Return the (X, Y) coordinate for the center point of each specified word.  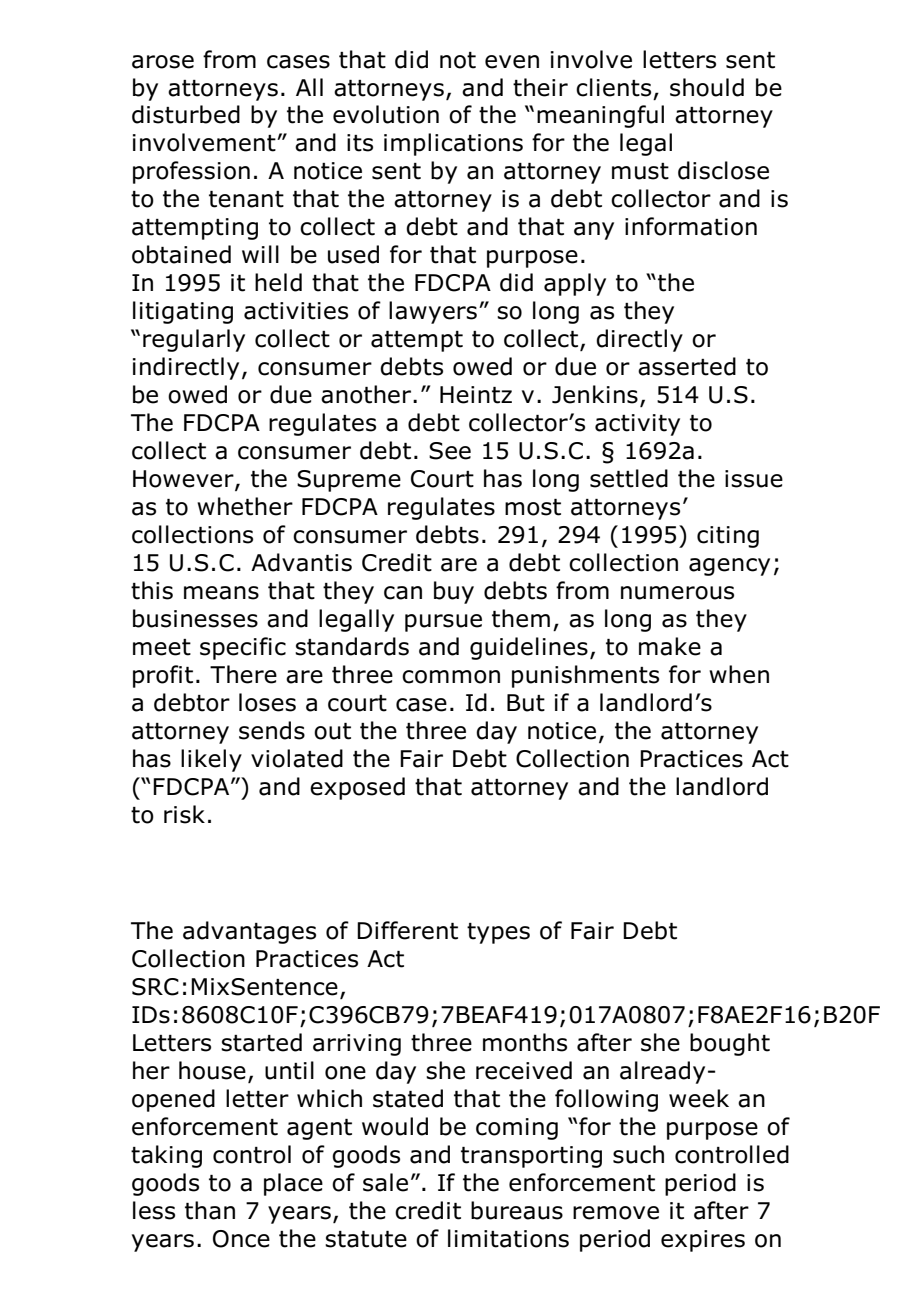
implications (453, 144)
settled (629, 478)
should (707, 87)
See (450, 451)
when (739, 674)
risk (184, 814)
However (184, 480)
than (210, 1210)
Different (407, 930)
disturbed (186, 114)
